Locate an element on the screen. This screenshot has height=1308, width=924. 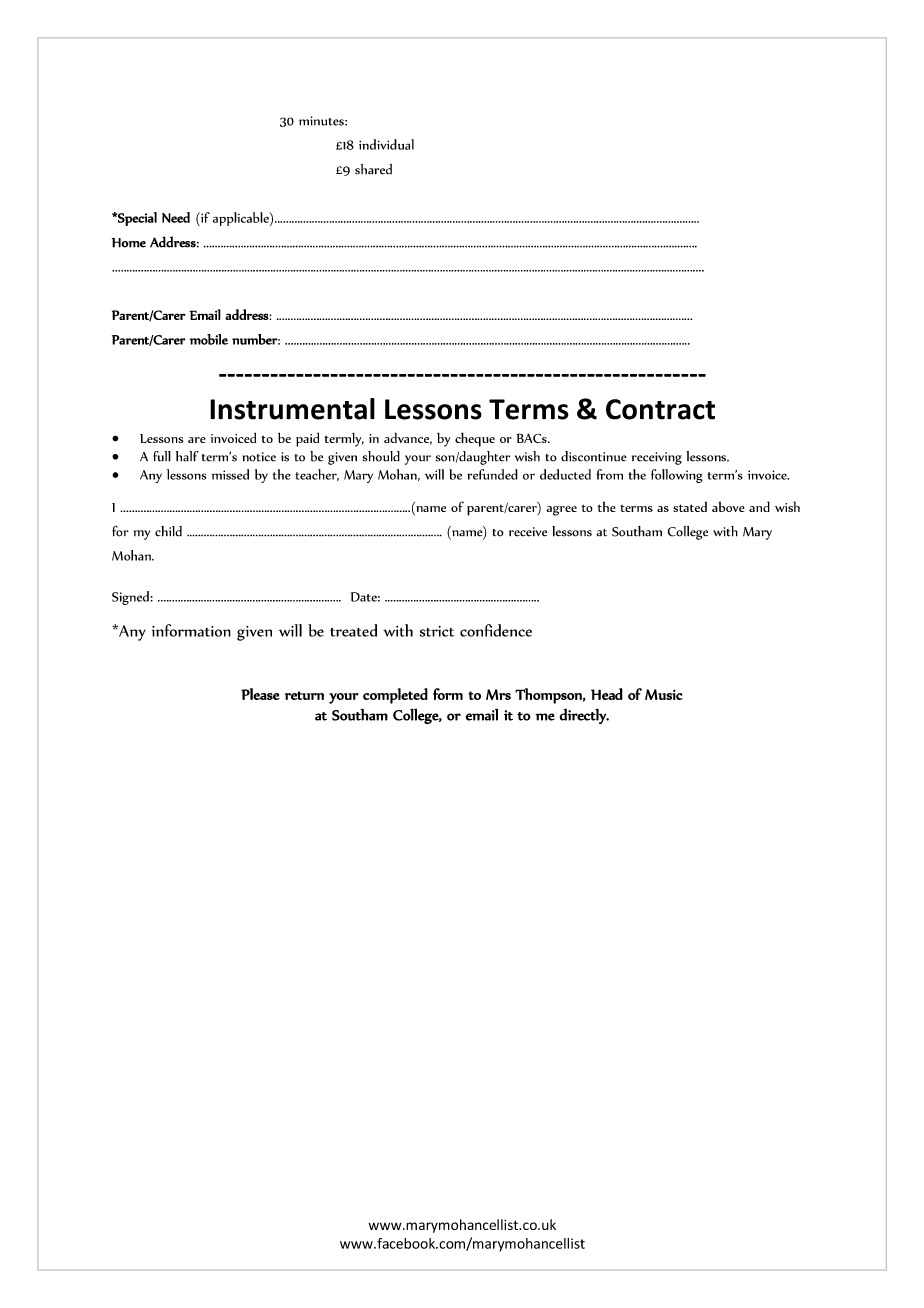
individual is located at coordinates (386, 144).
